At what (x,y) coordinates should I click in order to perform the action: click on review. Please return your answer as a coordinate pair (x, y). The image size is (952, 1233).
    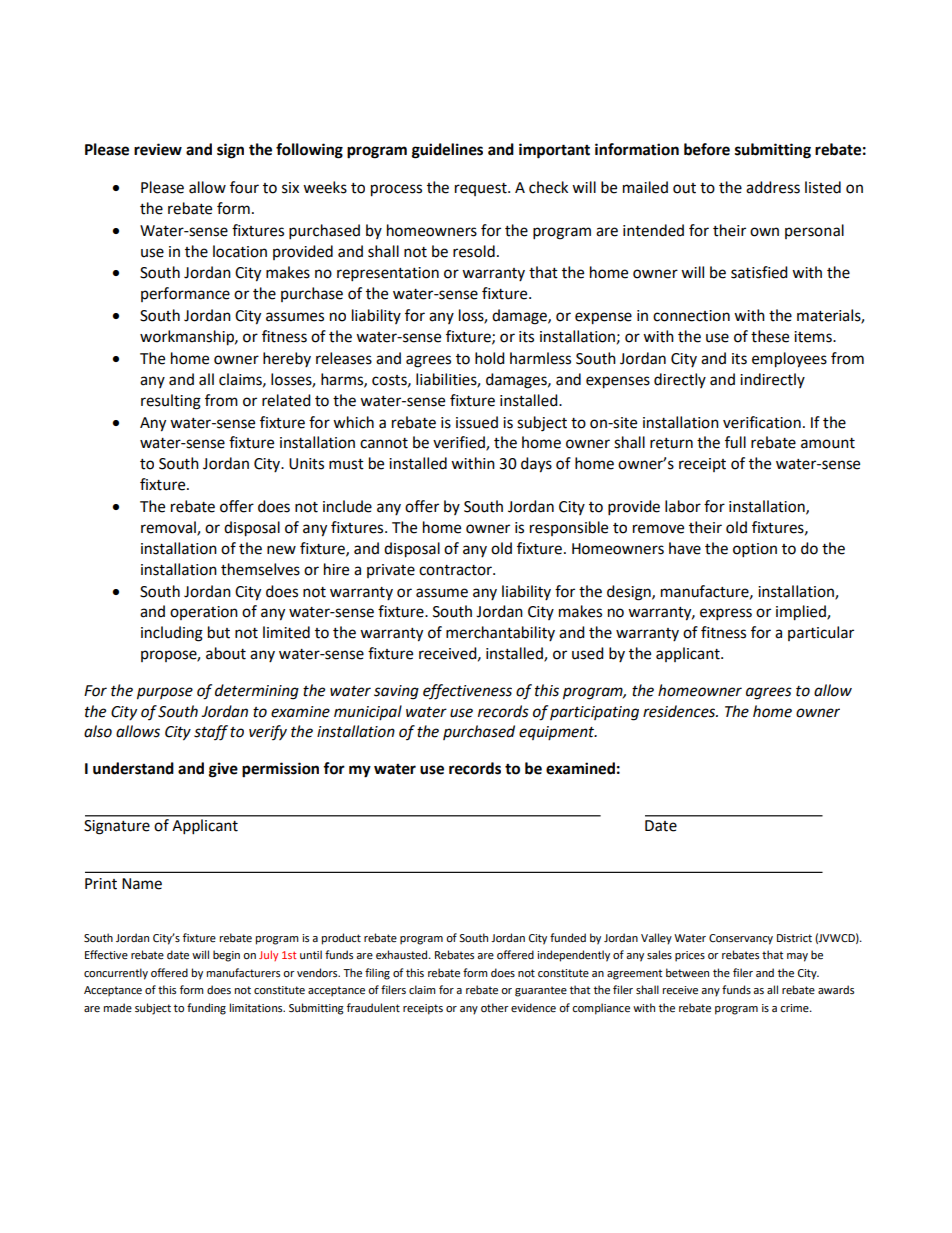
    Looking at the image, I should click on (158, 149).
